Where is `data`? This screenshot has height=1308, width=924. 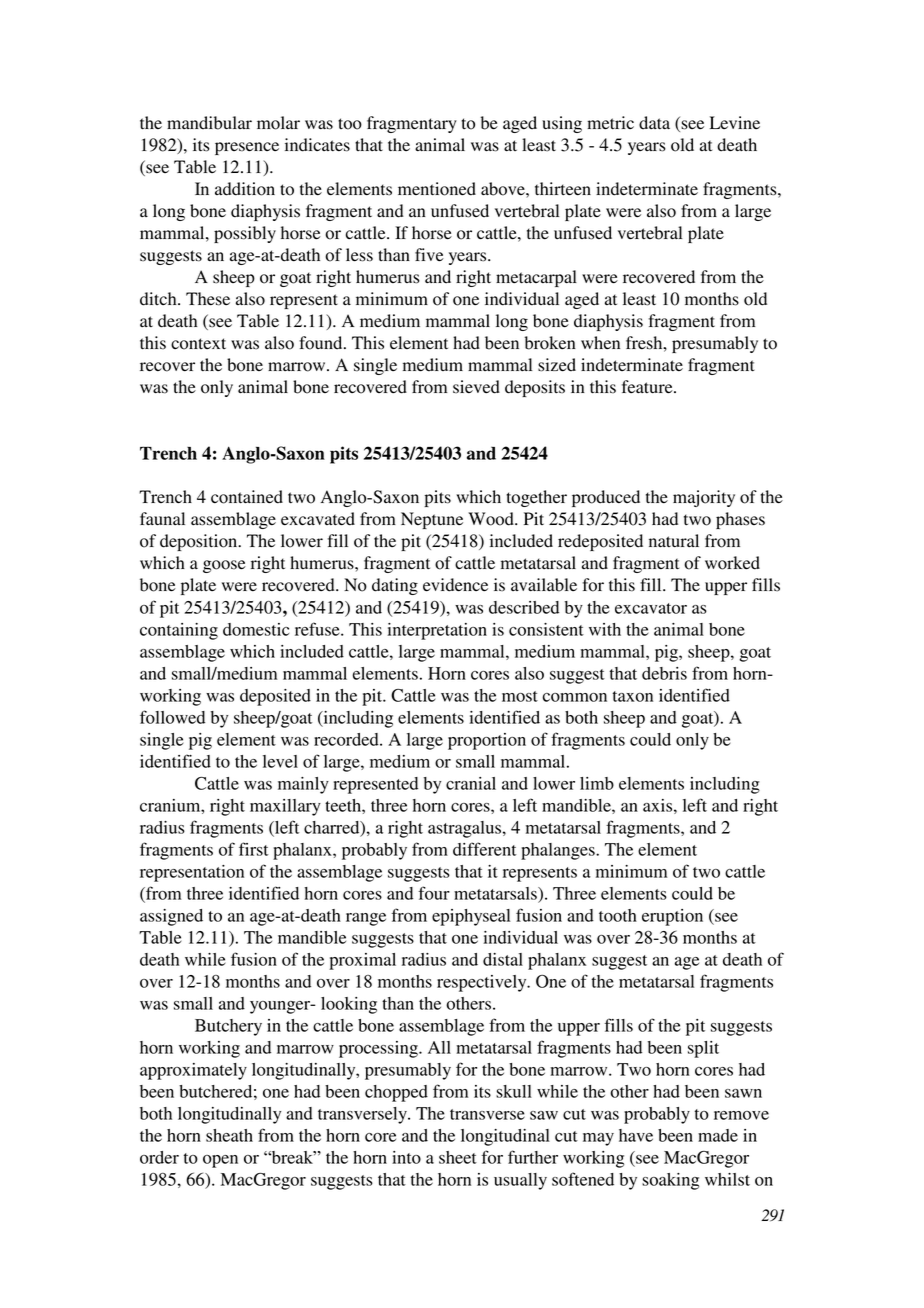 data is located at coordinates (654, 123).
